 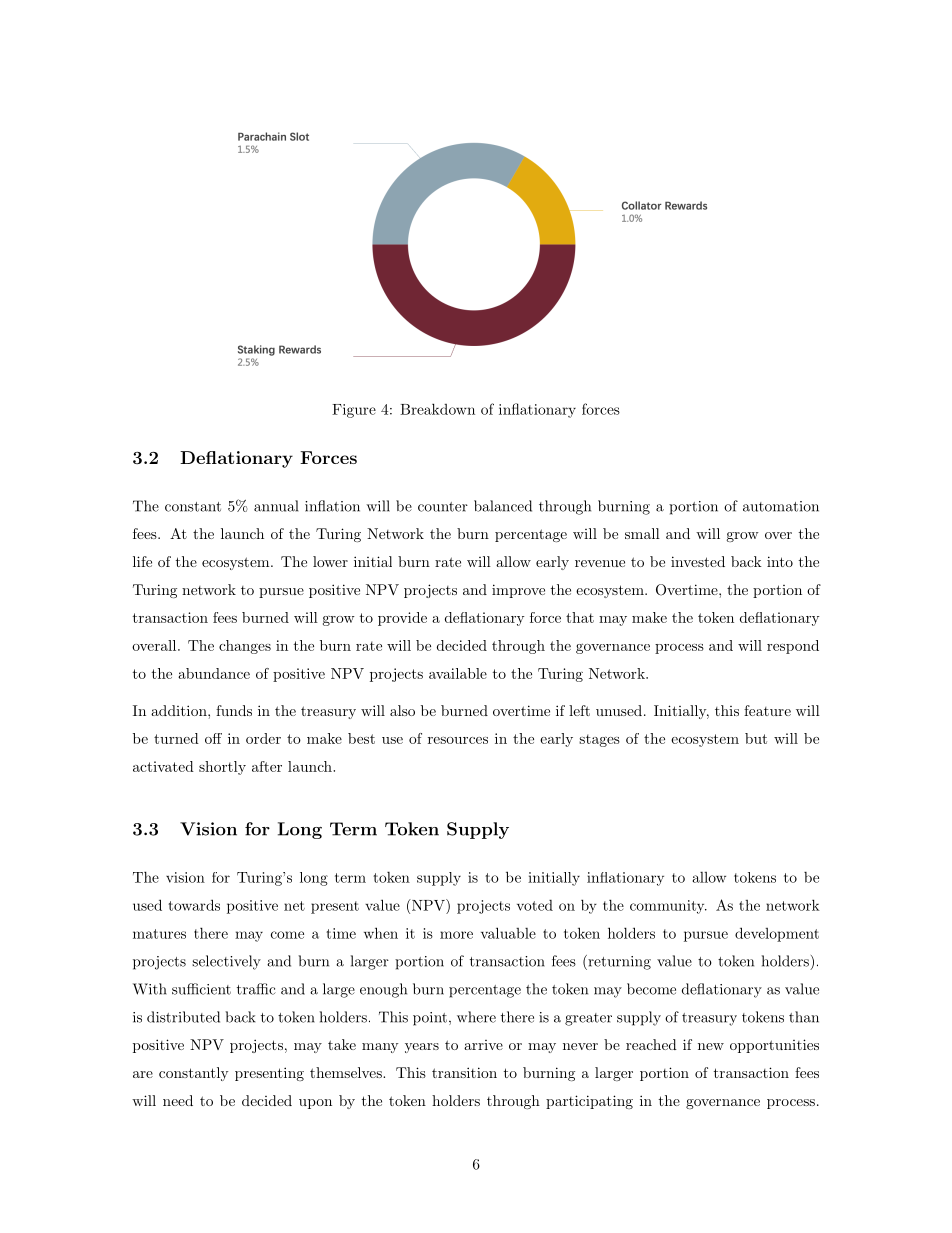 What do you see at coordinates (437, 409) in the document?
I see `Breakdown` at bounding box center [437, 409].
